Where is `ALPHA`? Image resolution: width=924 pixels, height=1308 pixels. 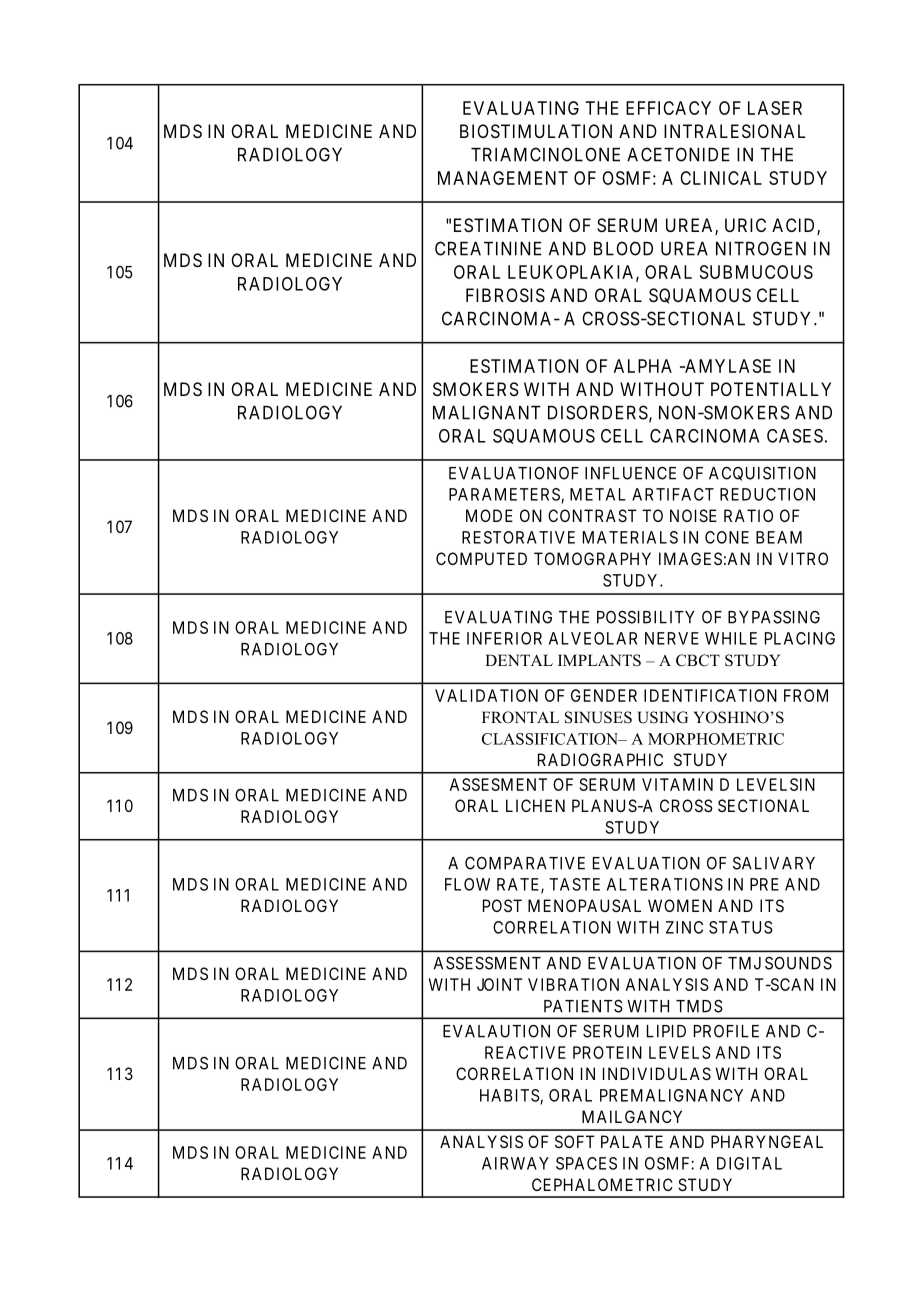 ALPHA is located at coordinates (643, 366).
